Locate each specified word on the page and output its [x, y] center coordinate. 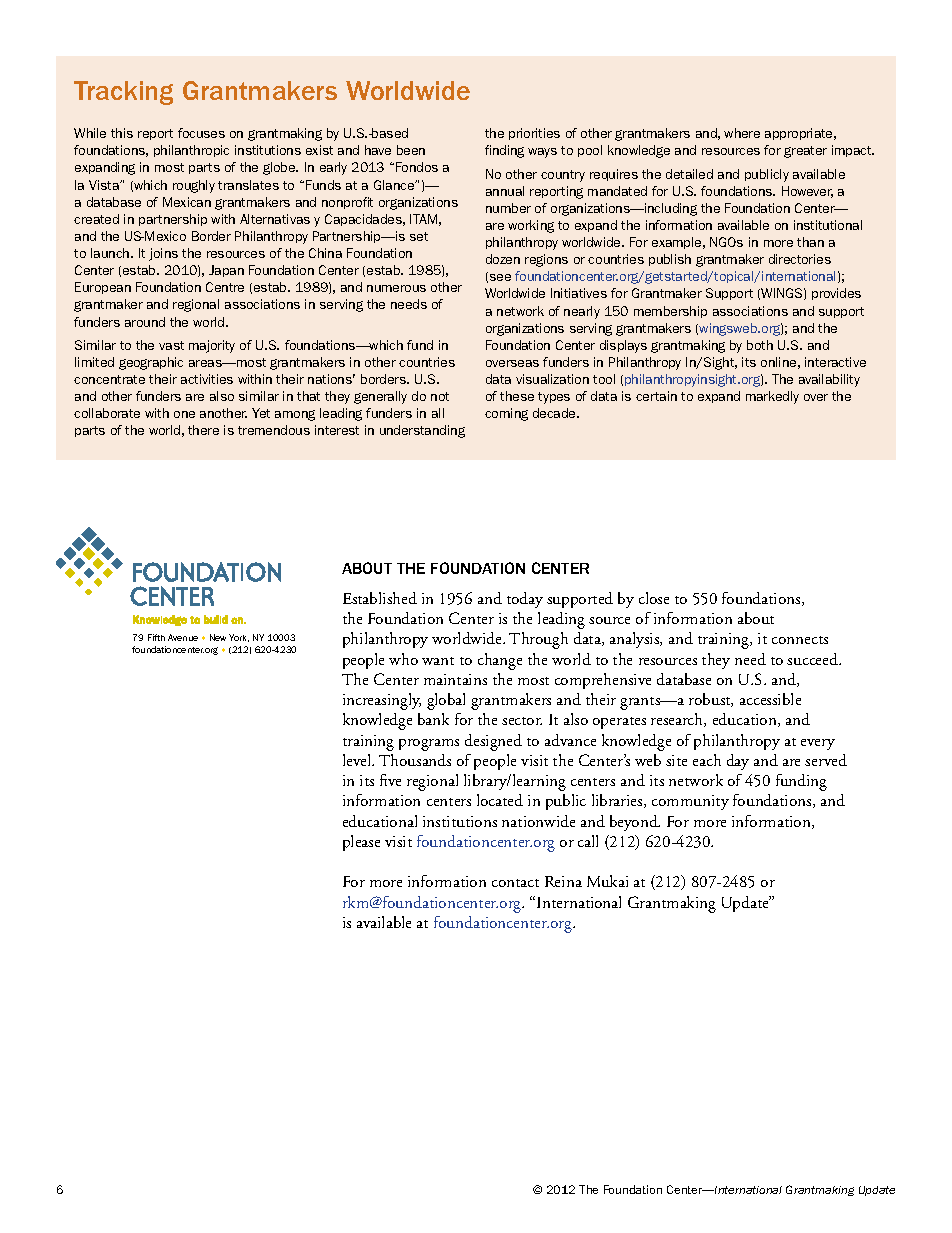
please [361, 843]
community [690, 802]
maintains [455, 679]
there [203, 430]
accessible [770, 699]
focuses [201, 133]
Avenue [183, 637]
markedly [772, 397]
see [500, 277]
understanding [422, 431]
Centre [225, 287]
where [742, 133]
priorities [534, 134]
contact [515, 883]
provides [836, 294]
